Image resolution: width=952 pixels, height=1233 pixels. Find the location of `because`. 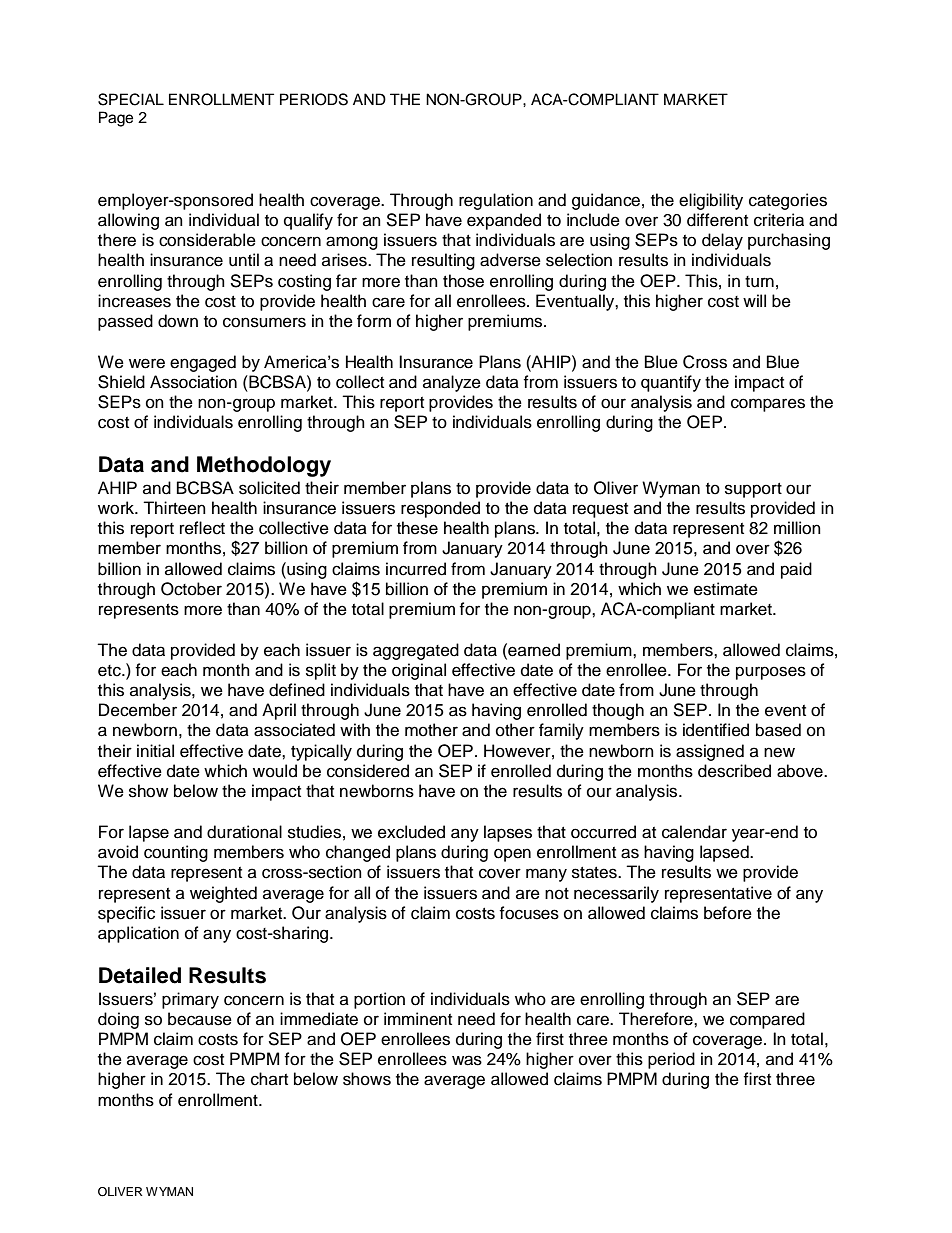

because is located at coordinates (200, 1019).
